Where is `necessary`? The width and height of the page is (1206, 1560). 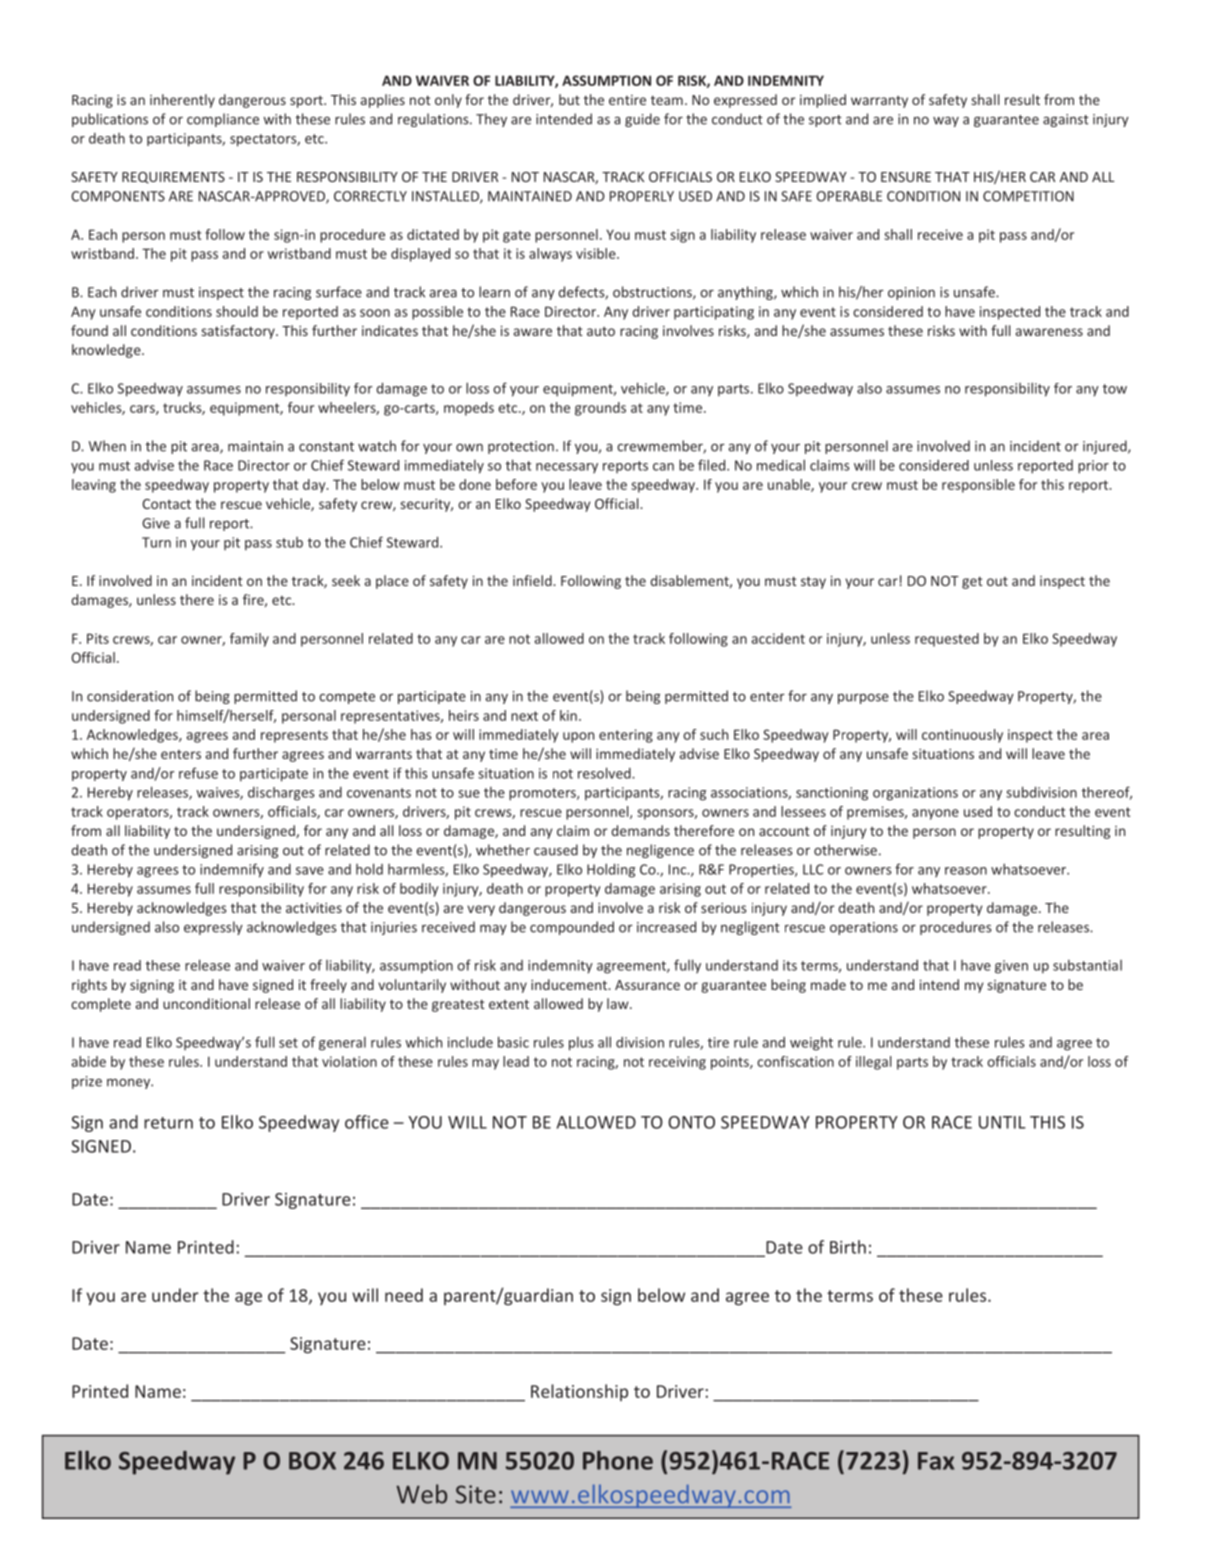 necessary is located at coordinates (567, 468).
